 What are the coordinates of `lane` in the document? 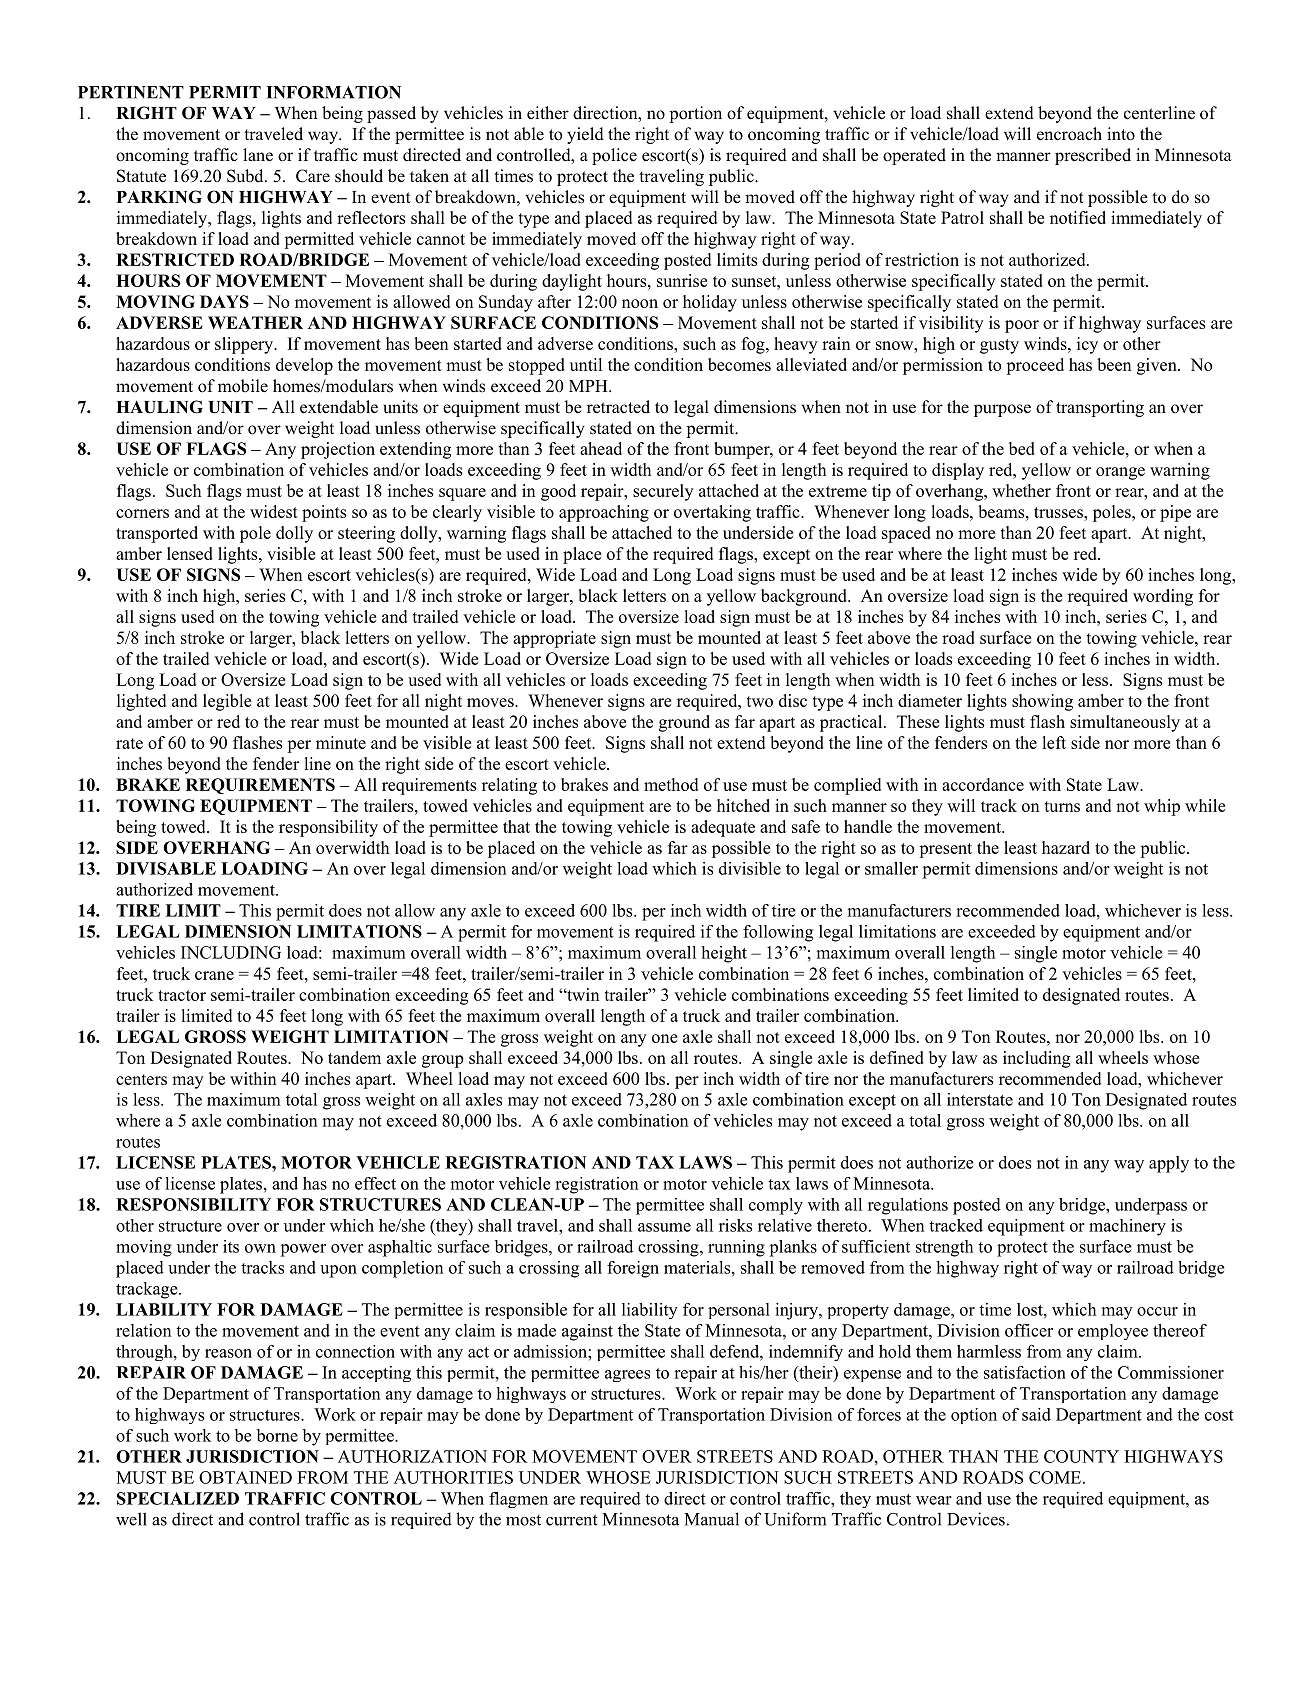 It's located at (258, 155).
